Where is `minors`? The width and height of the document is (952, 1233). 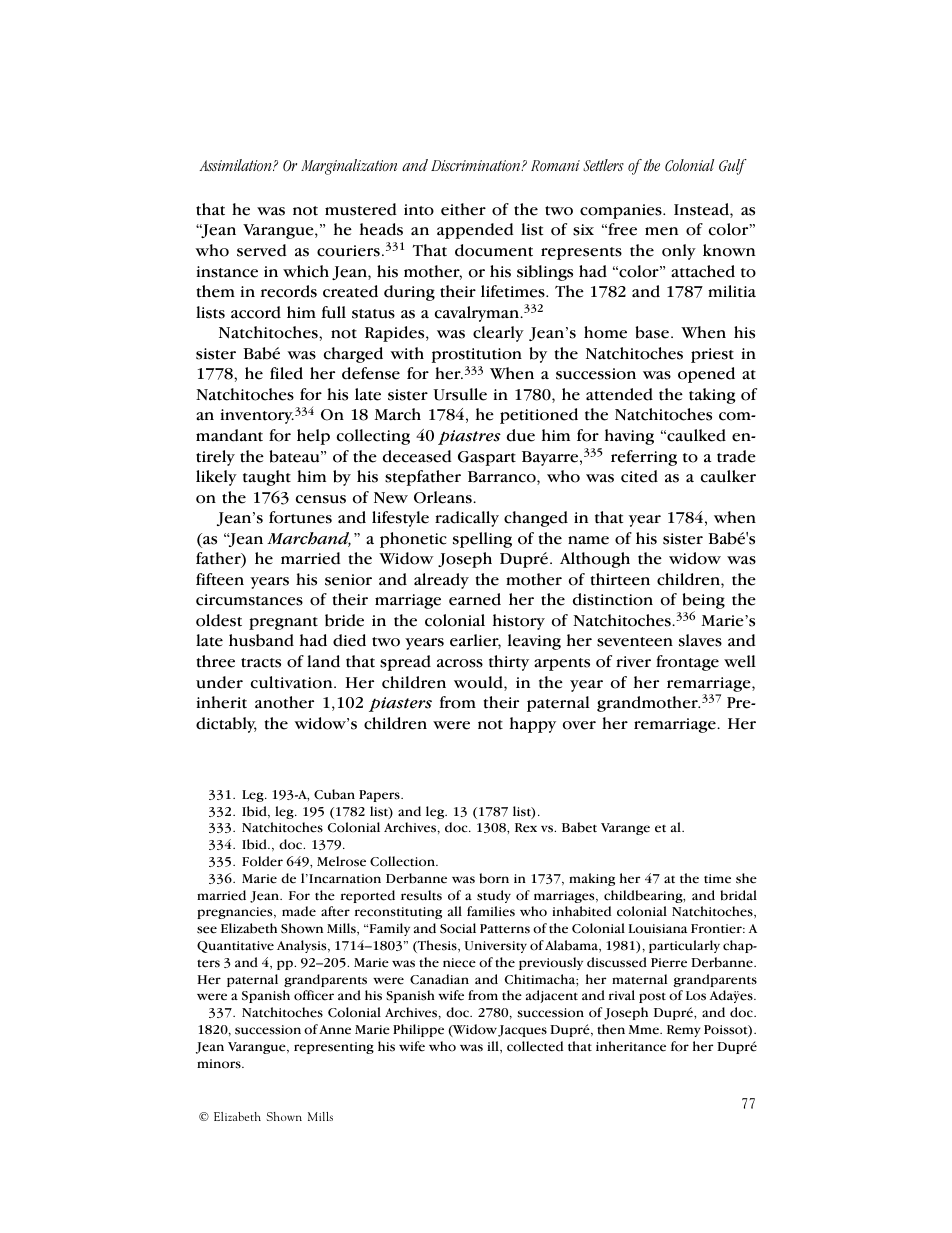
minors is located at coordinates (220, 1064).
